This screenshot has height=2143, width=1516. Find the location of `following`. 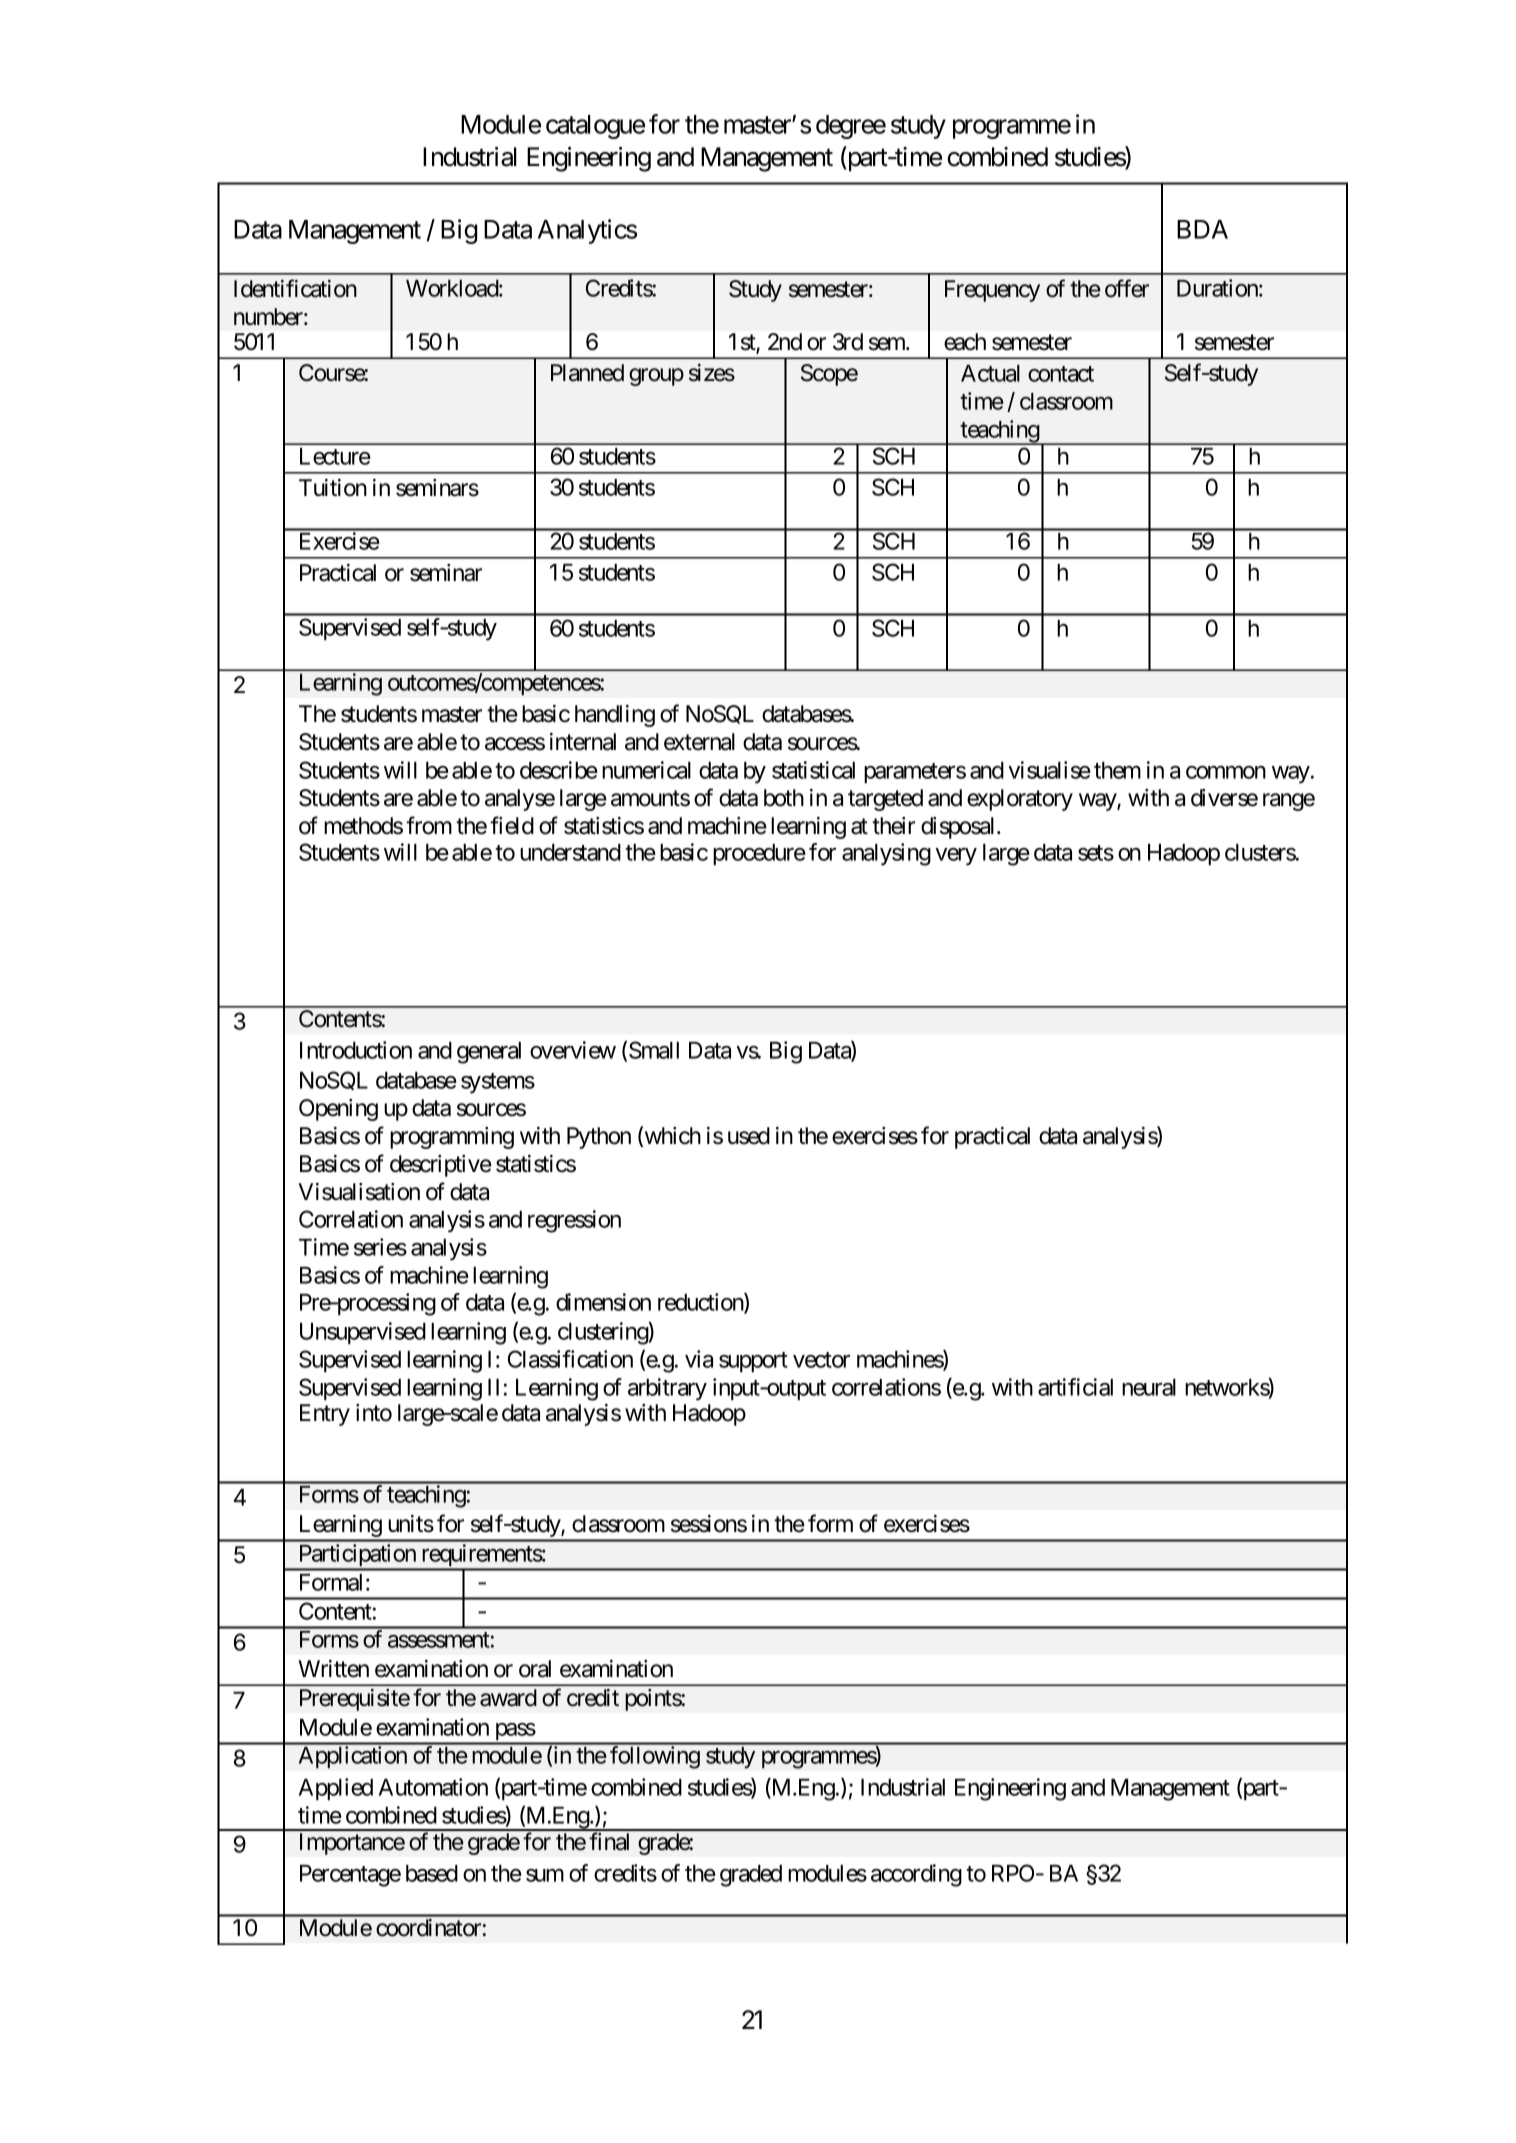

following is located at coordinates (655, 1757).
